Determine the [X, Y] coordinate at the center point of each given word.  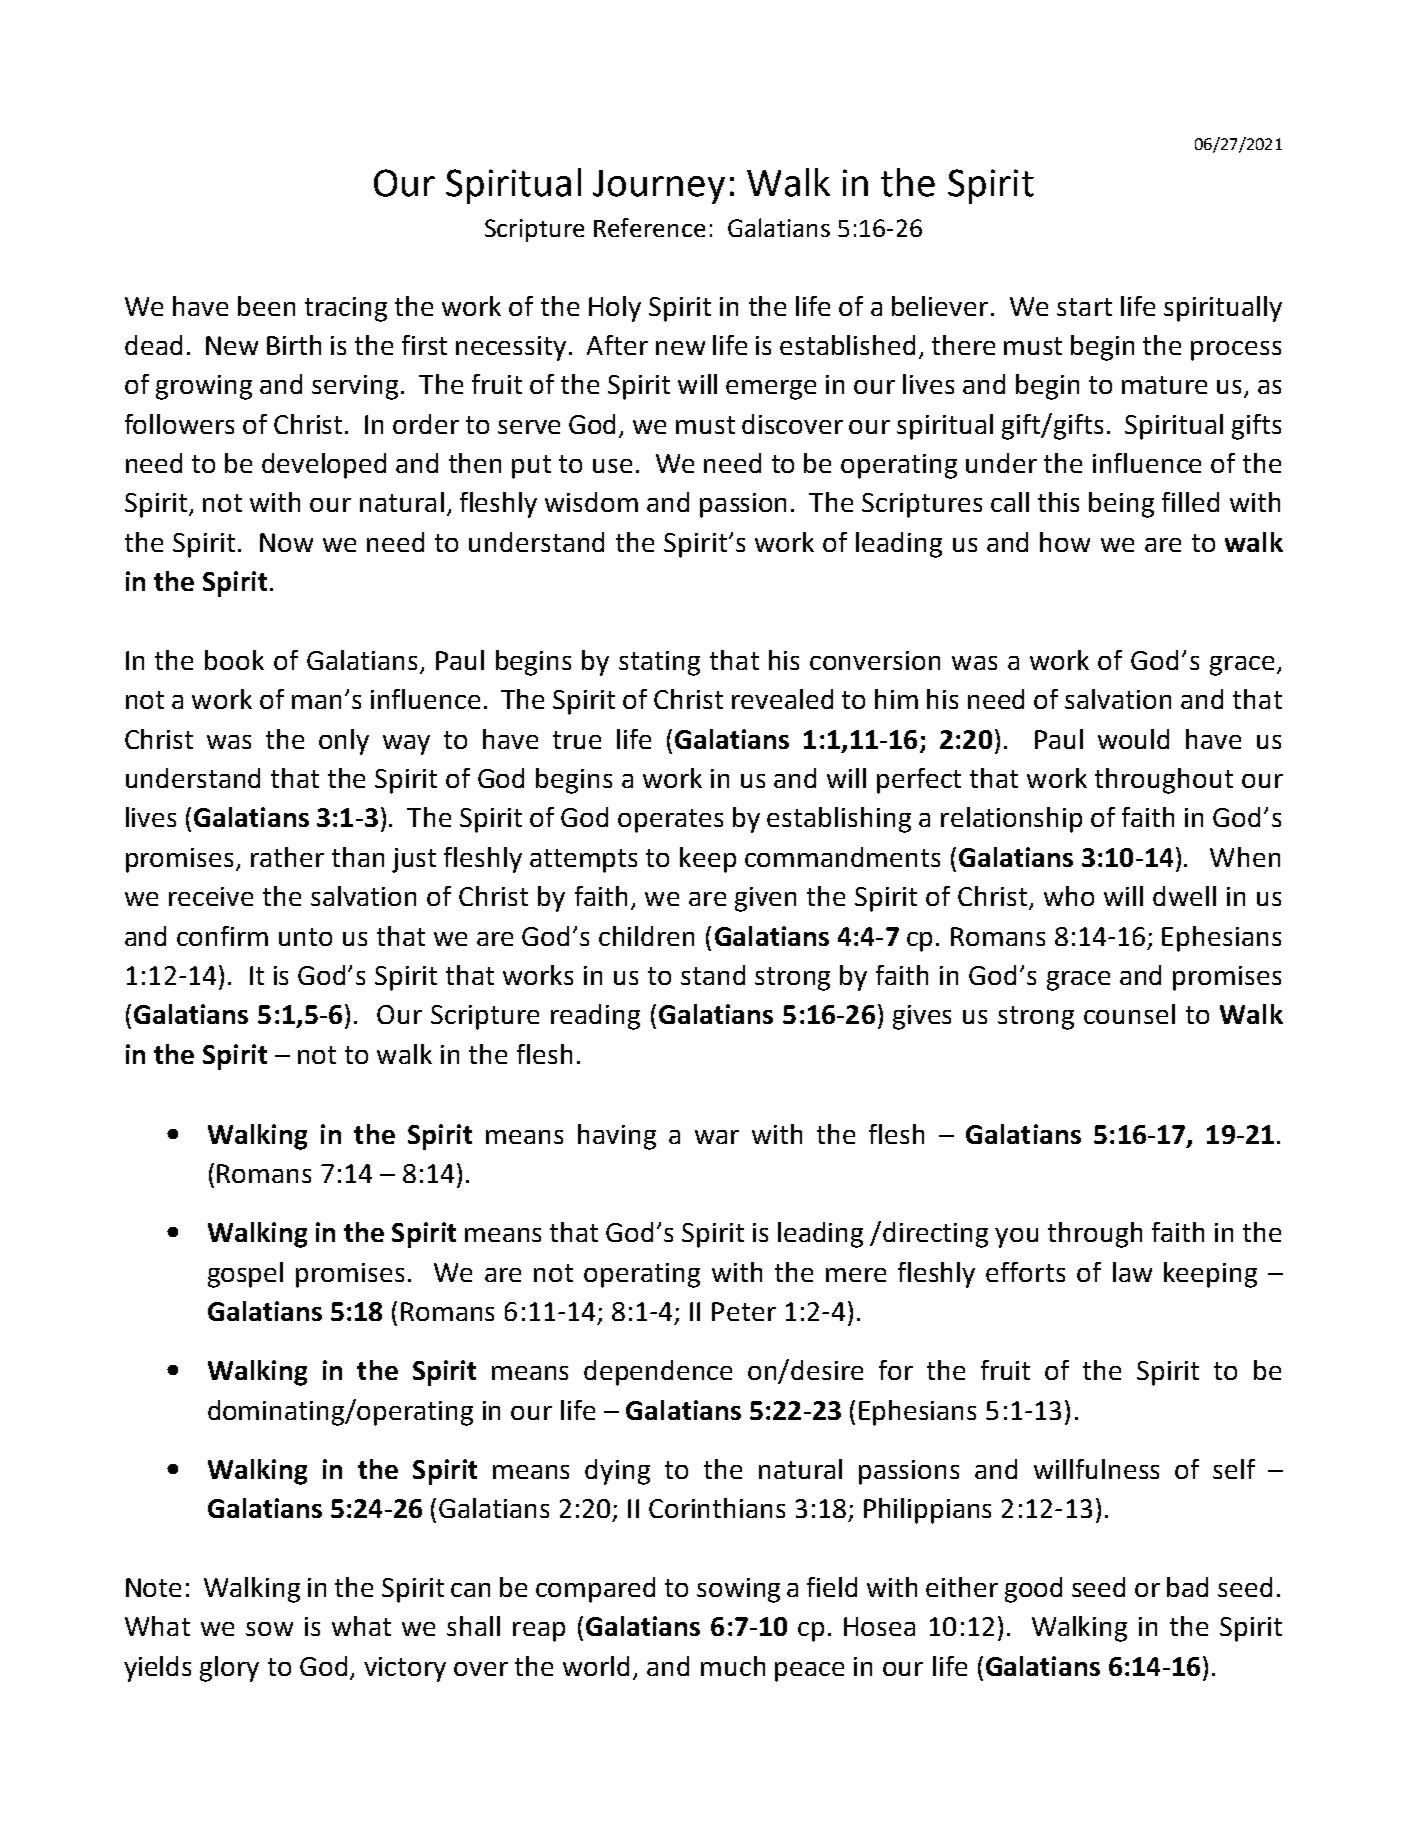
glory [229, 1669]
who [1069, 896]
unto [305, 937]
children [646, 936]
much [733, 1666]
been [266, 306]
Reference [649, 227]
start [1084, 307]
